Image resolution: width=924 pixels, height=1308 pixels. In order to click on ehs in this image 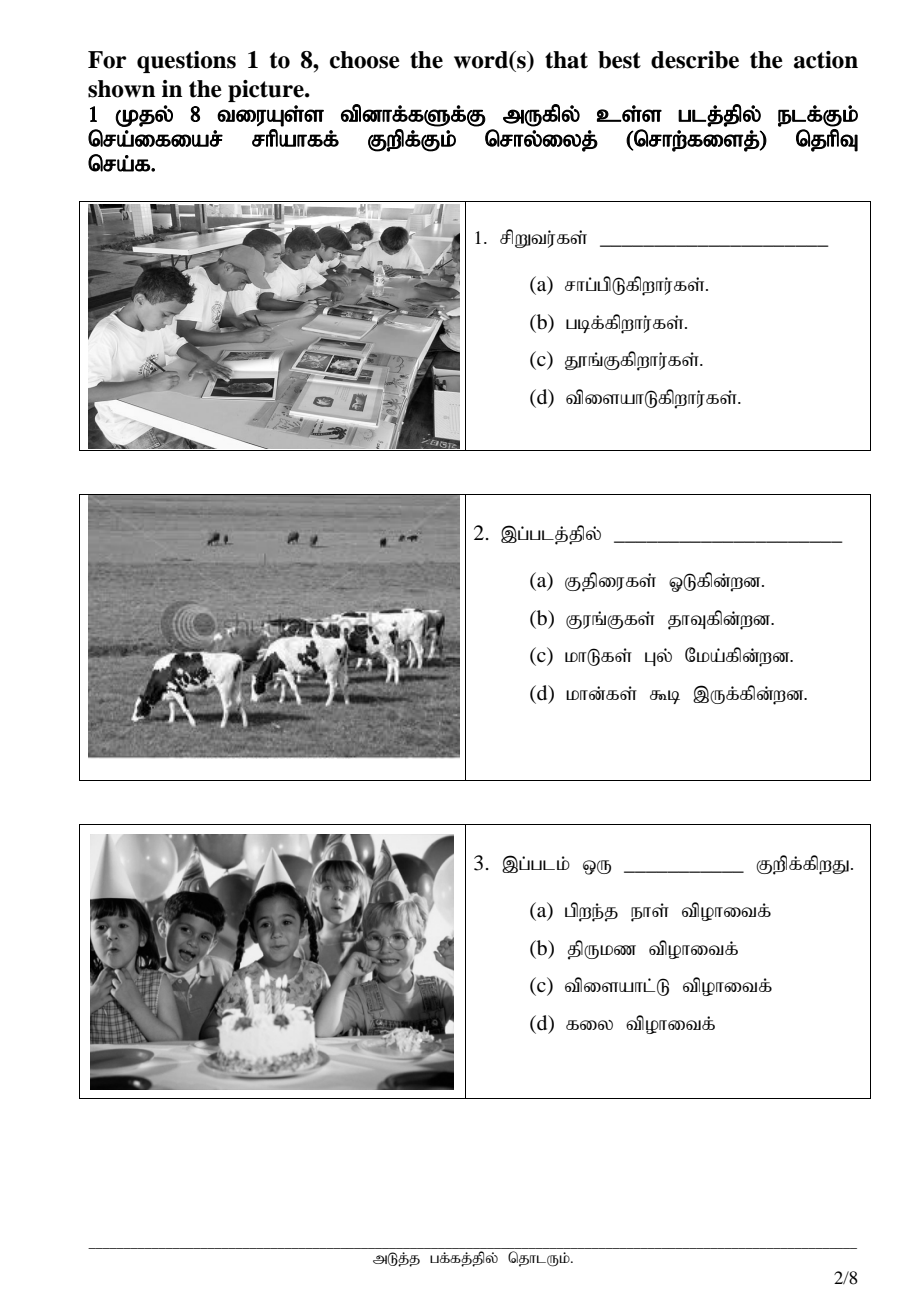, I will do `click(650, 913)`.
